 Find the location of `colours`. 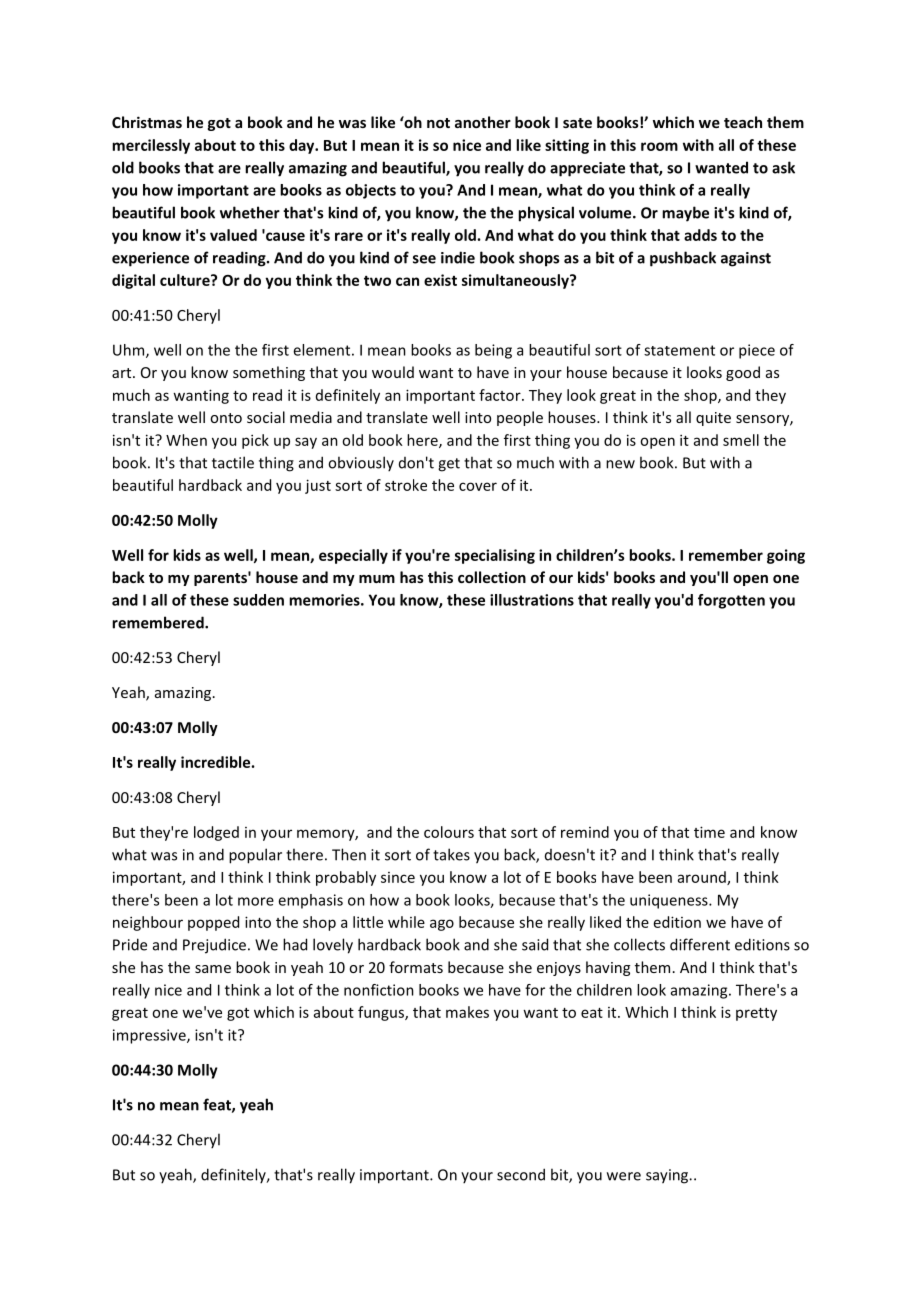

colours is located at coordinates (449, 832).
